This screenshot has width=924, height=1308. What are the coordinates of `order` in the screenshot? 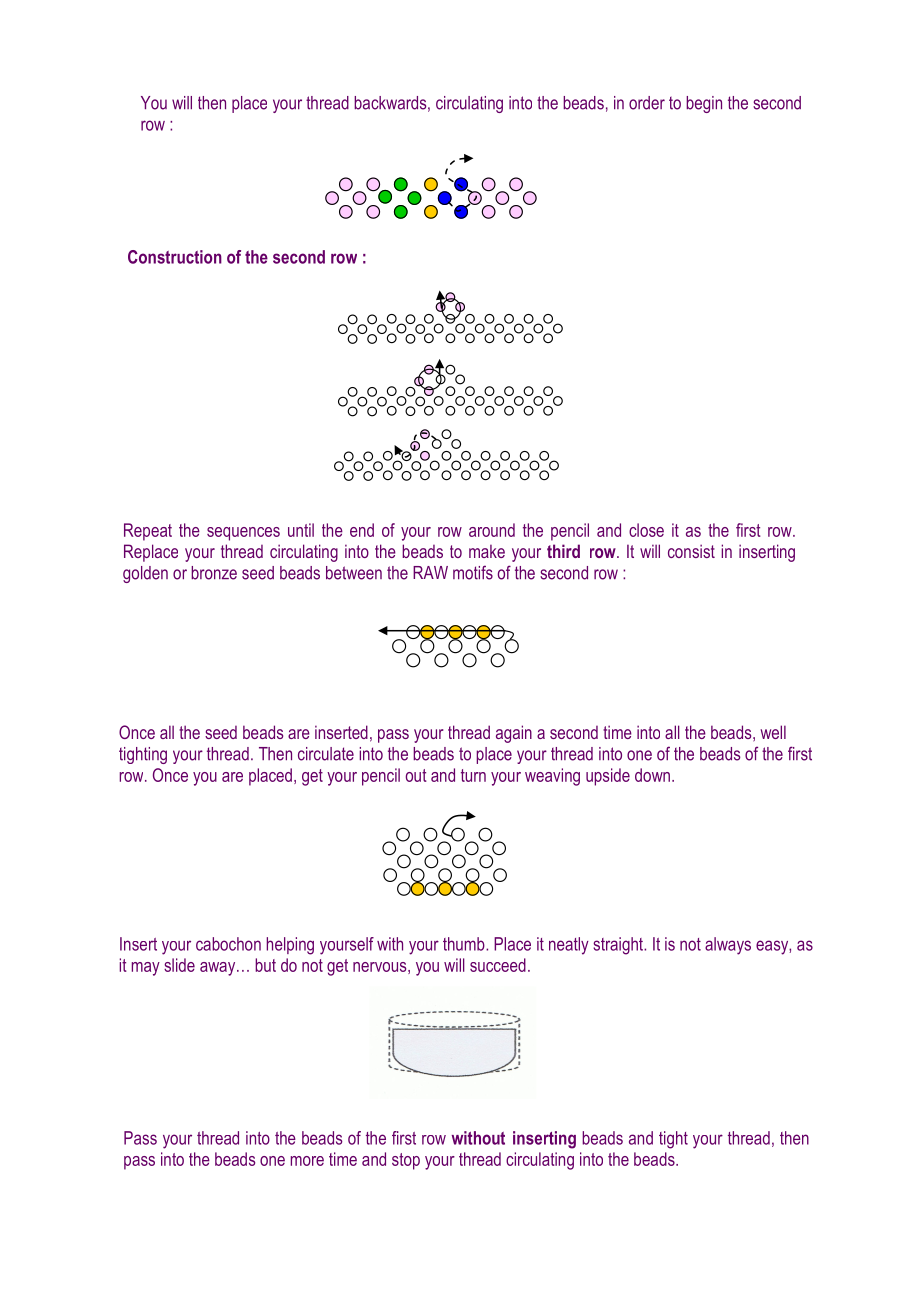 It's located at (647, 103).
